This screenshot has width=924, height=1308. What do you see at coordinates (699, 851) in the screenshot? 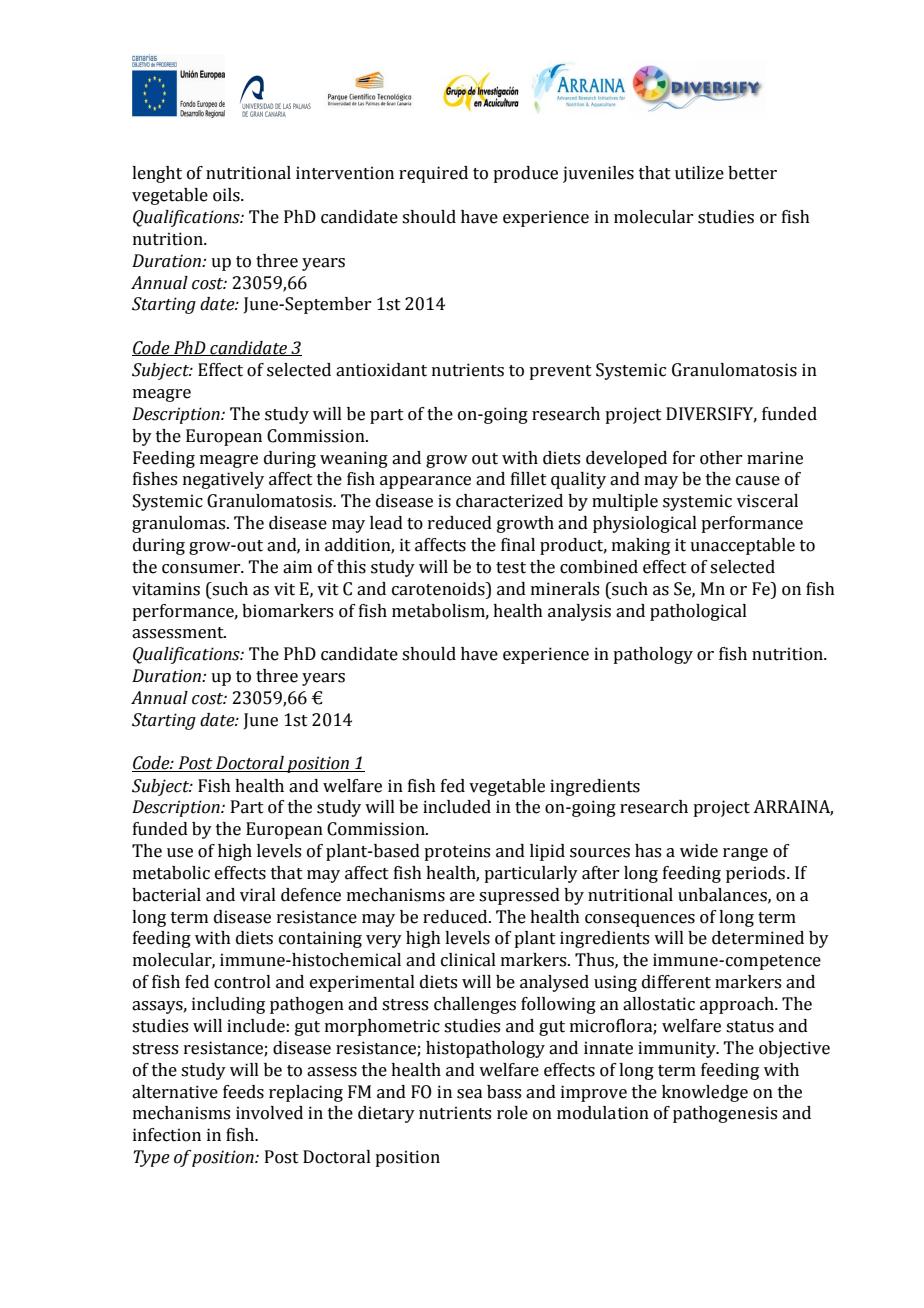
I see `wide` at bounding box center [699, 851].
